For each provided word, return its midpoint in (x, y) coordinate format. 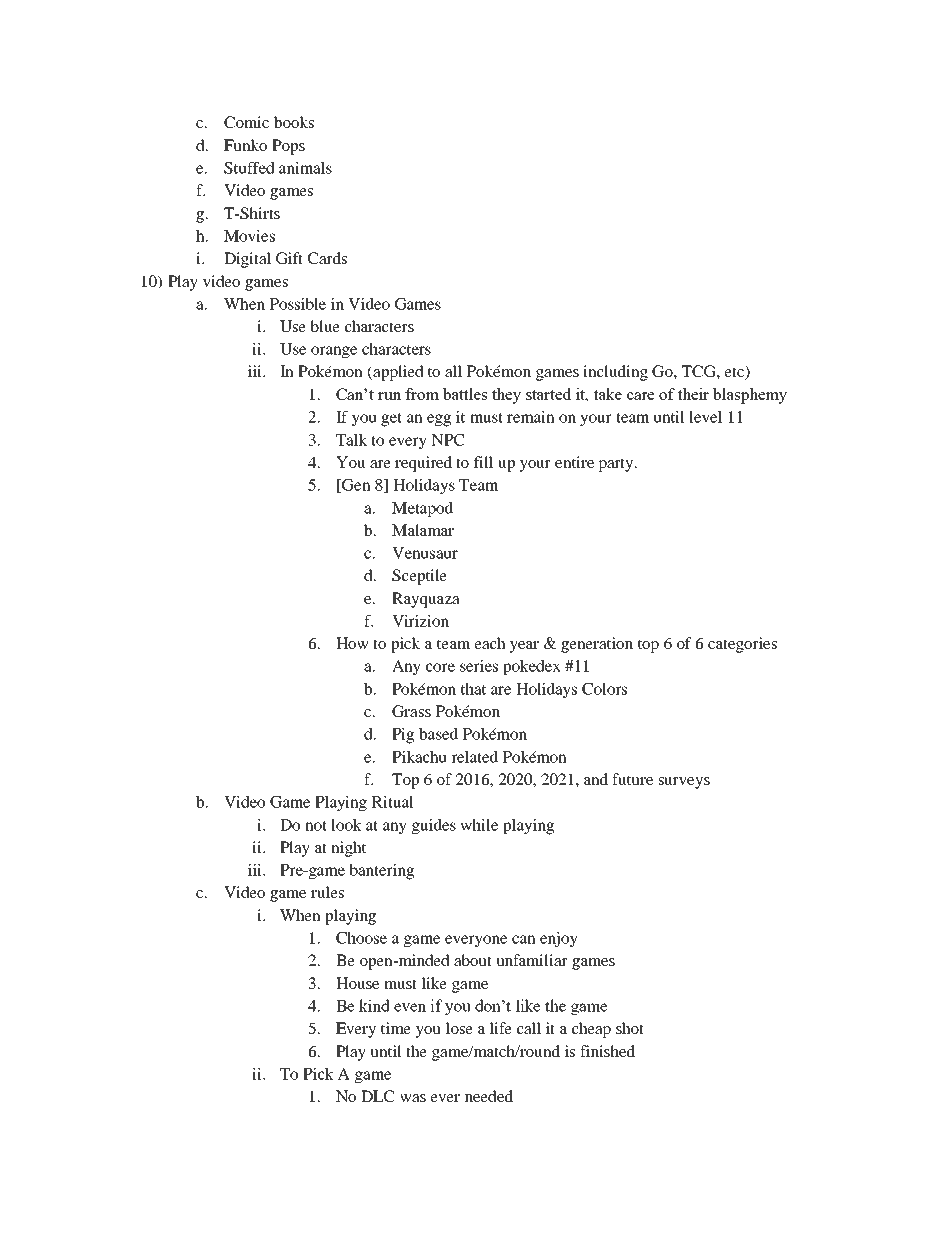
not (316, 826)
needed (489, 1096)
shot (630, 1028)
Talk (351, 440)
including (615, 373)
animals (305, 168)
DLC (377, 1096)
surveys (684, 783)
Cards (327, 258)
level (705, 417)
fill (483, 462)
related (474, 757)
